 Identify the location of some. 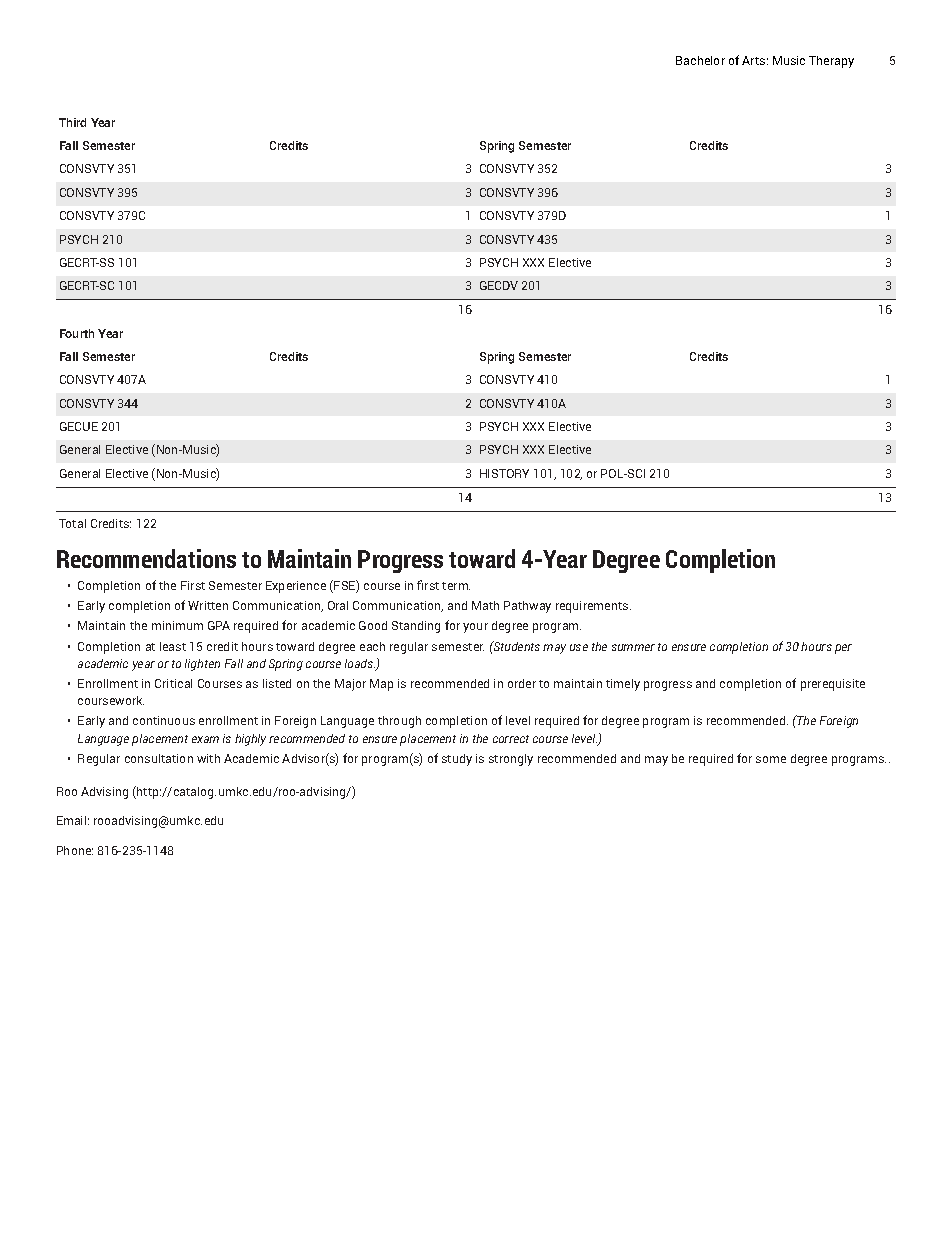
(771, 759).
